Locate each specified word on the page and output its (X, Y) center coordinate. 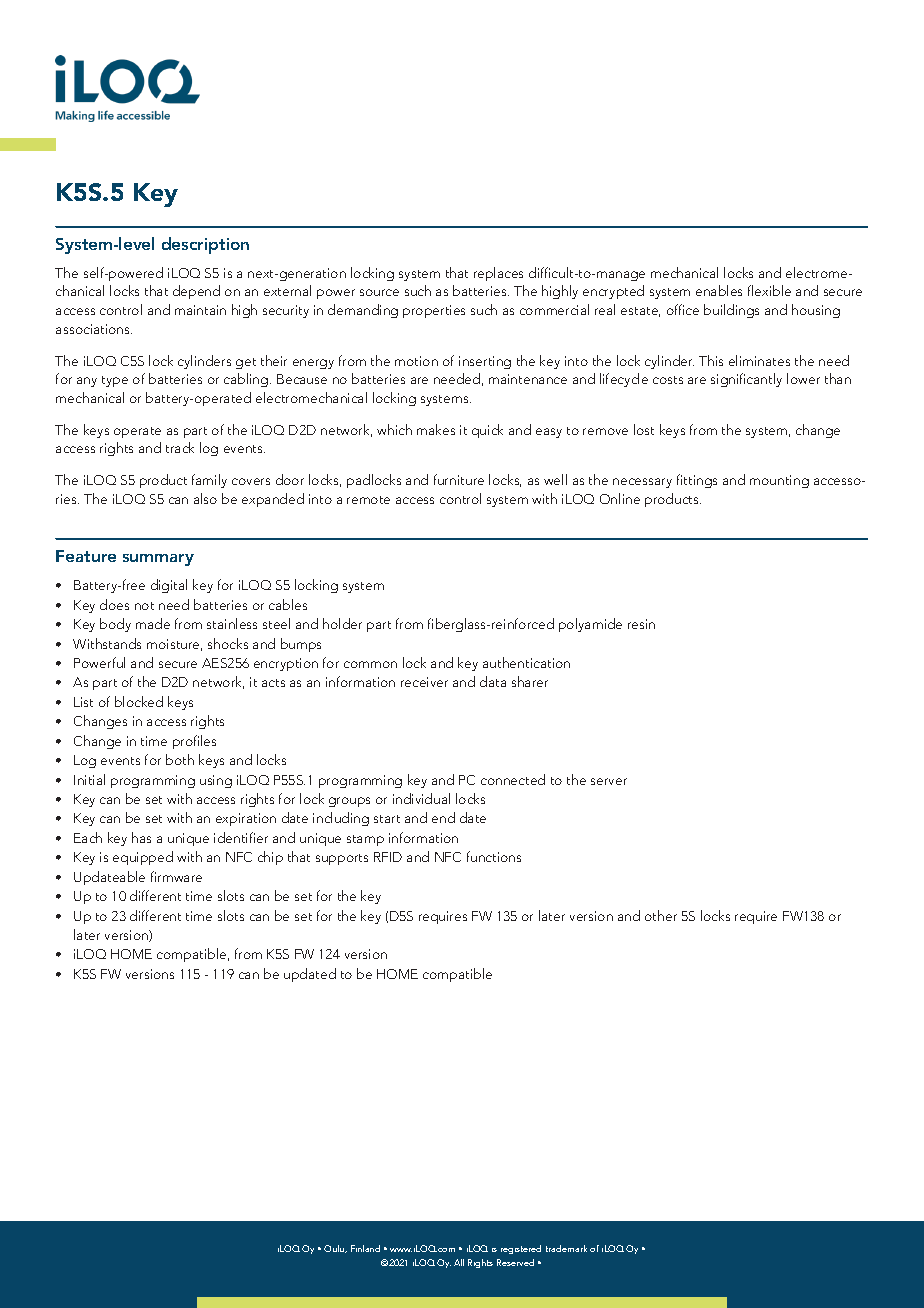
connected (513, 779)
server (609, 781)
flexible (769, 290)
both (180, 759)
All (459, 1262)
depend (196, 292)
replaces (498, 274)
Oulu (335, 1249)
